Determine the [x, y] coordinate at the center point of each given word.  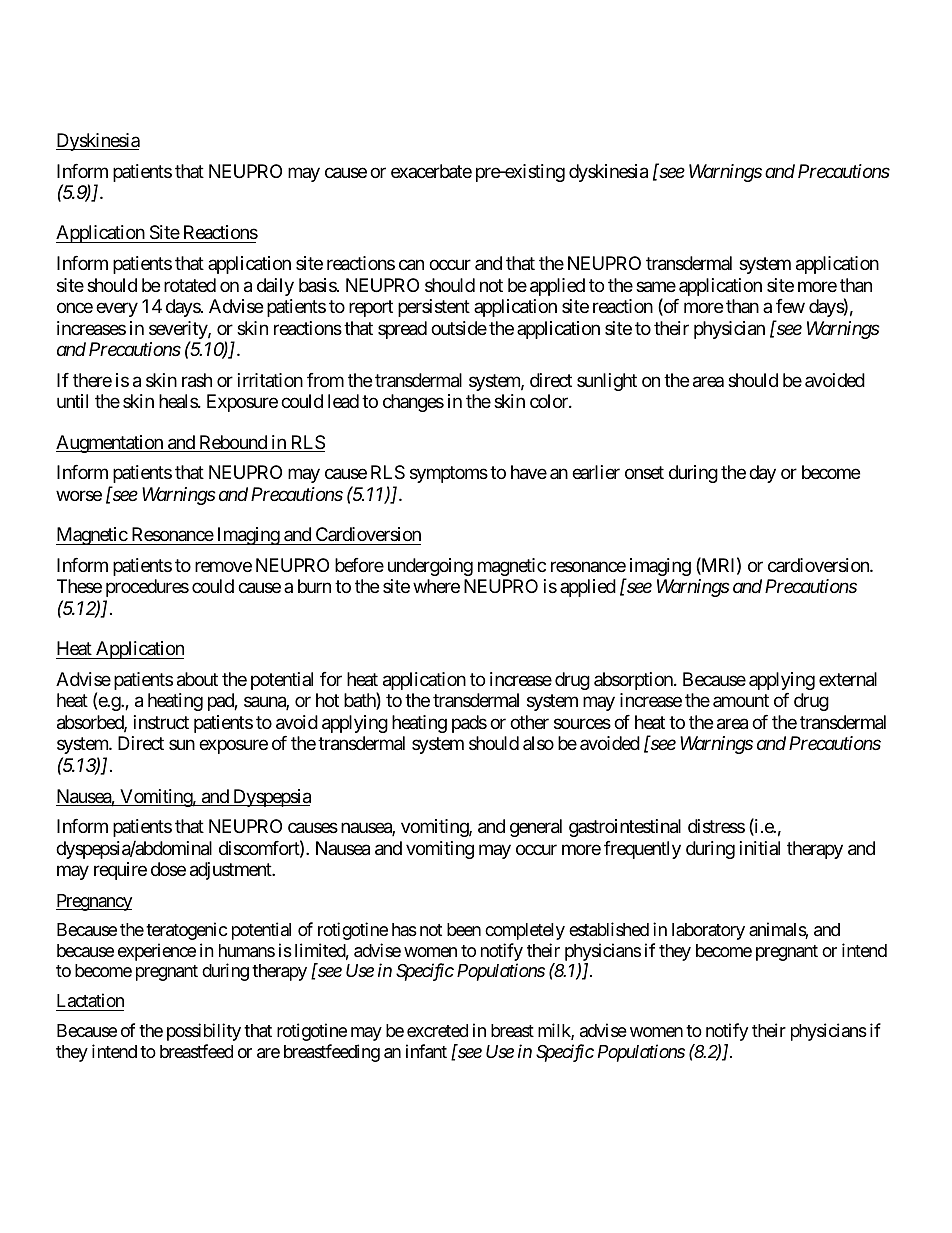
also [538, 743]
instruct [161, 722]
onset [644, 473]
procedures [147, 588]
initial [760, 848]
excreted [437, 1030]
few [790, 306]
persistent [434, 308]
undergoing [430, 567]
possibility [204, 1032]
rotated [190, 285]
